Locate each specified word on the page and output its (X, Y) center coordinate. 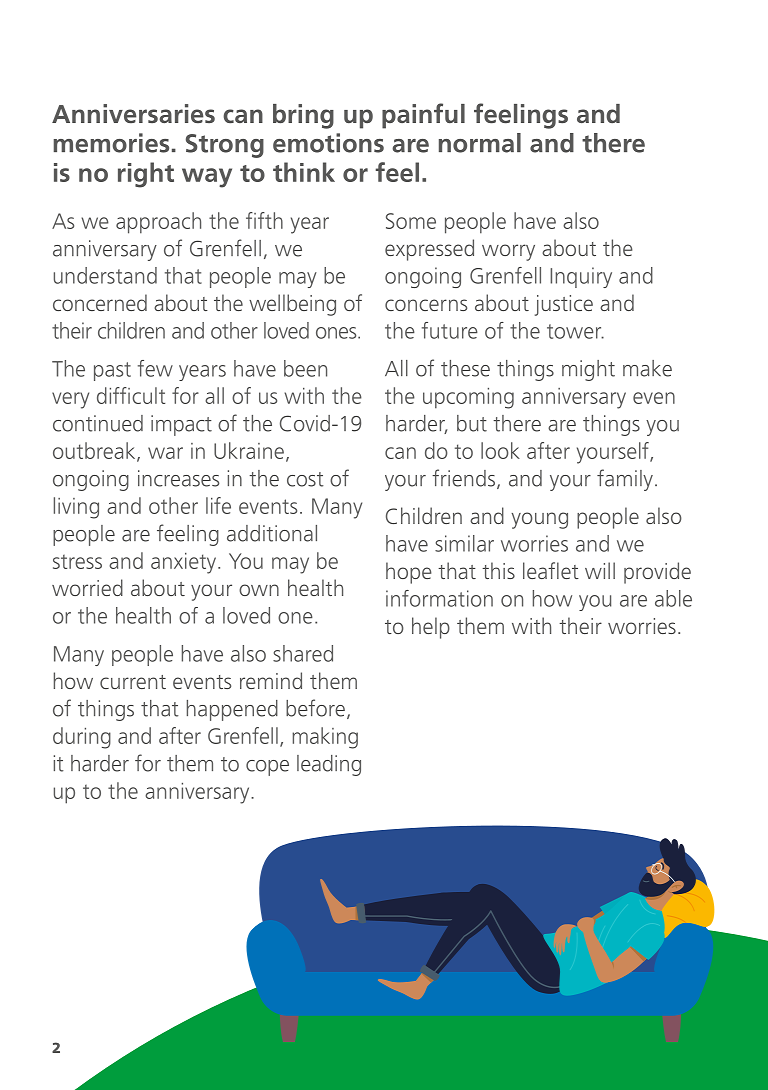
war (165, 453)
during (82, 738)
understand (105, 275)
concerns (426, 305)
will (600, 570)
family (625, 480)
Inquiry (581, 277)
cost (305, 479)
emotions (328, 143)
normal (480, 143)
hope (409, 573)
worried (87, 587)
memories (111, 143)
